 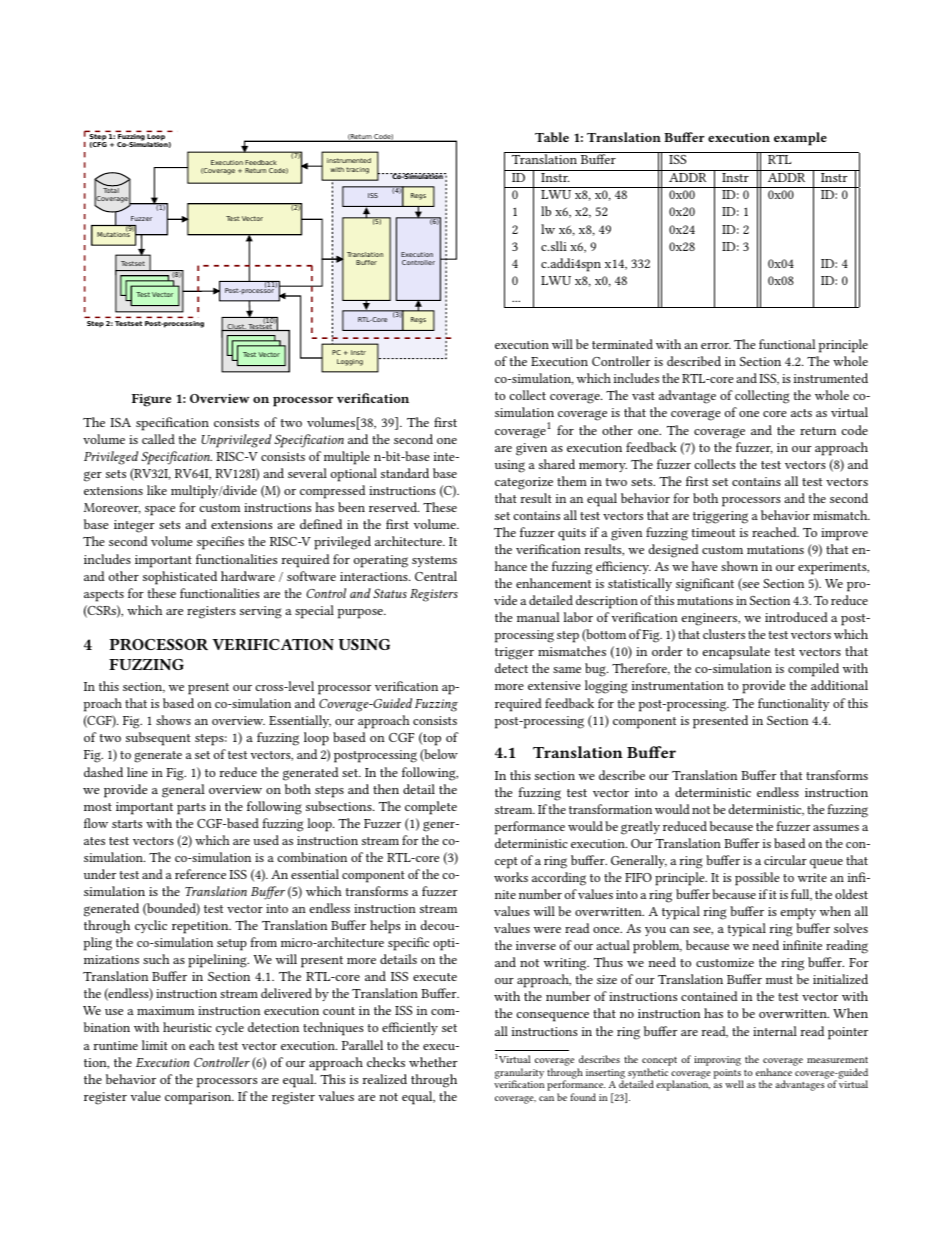 I want to click on sophisticated, so click(x=180, y=578).
